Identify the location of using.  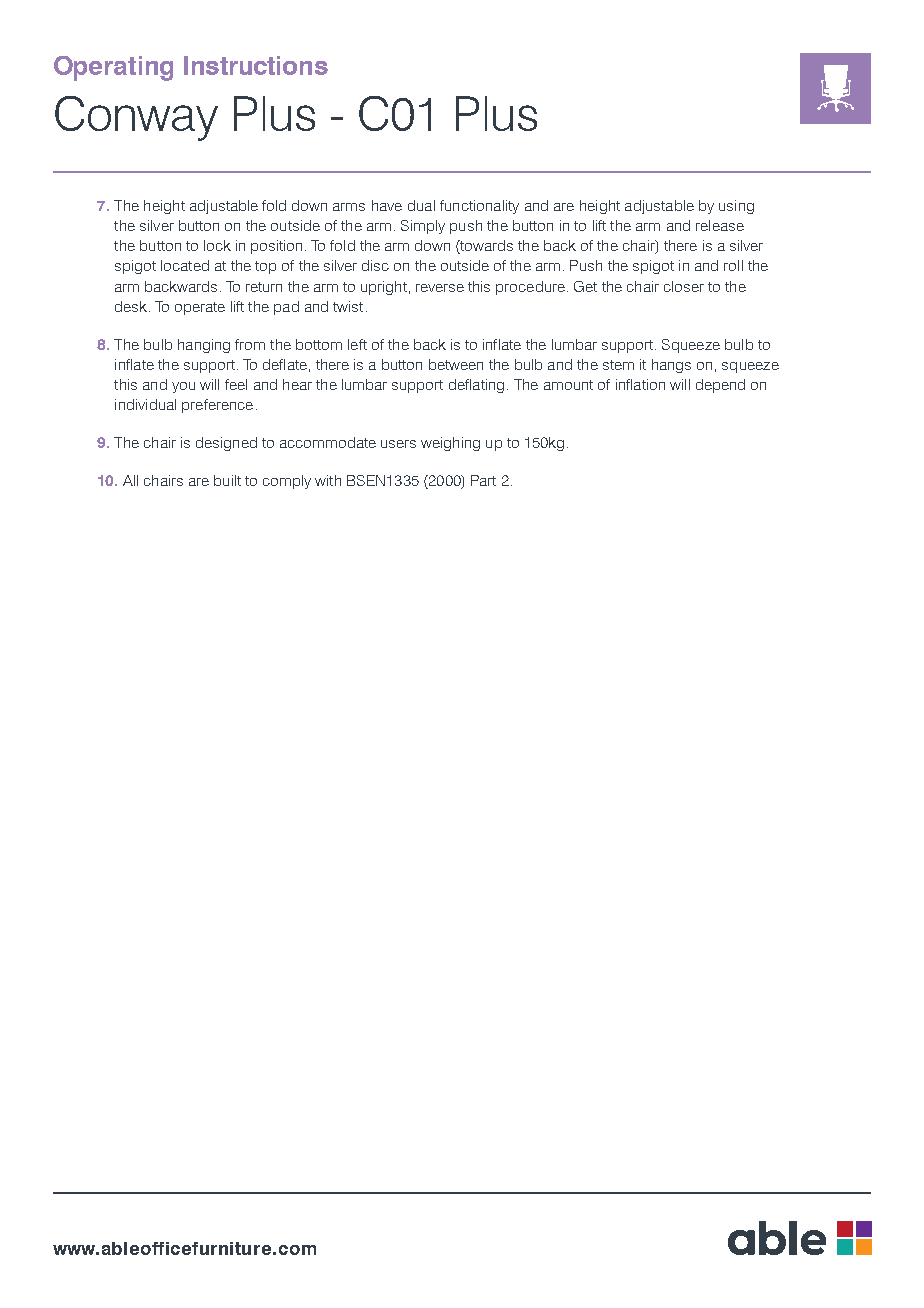
(736, 207).
